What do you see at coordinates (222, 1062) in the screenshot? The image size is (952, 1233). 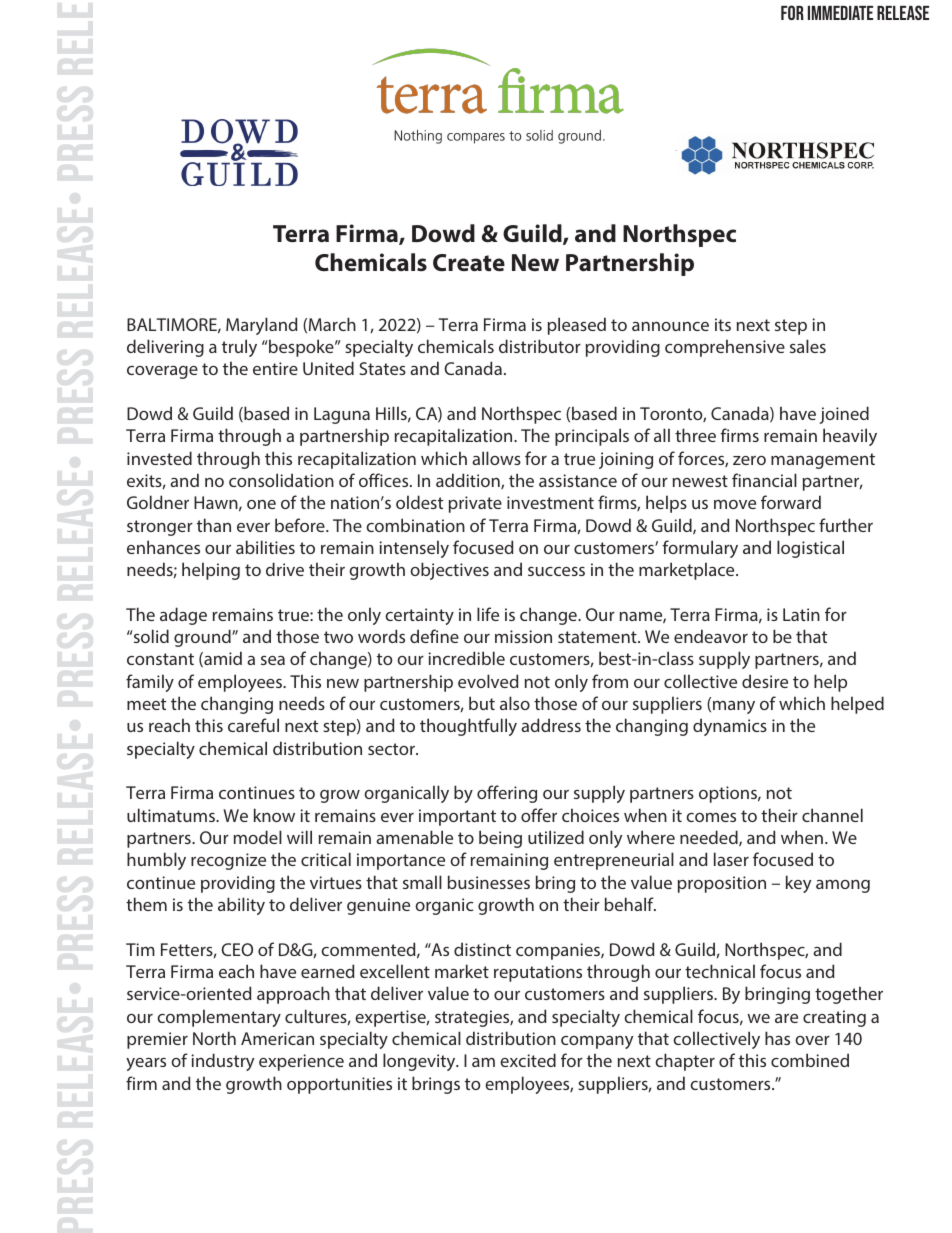 I see `industry` at bounding box center [222, 1062].
